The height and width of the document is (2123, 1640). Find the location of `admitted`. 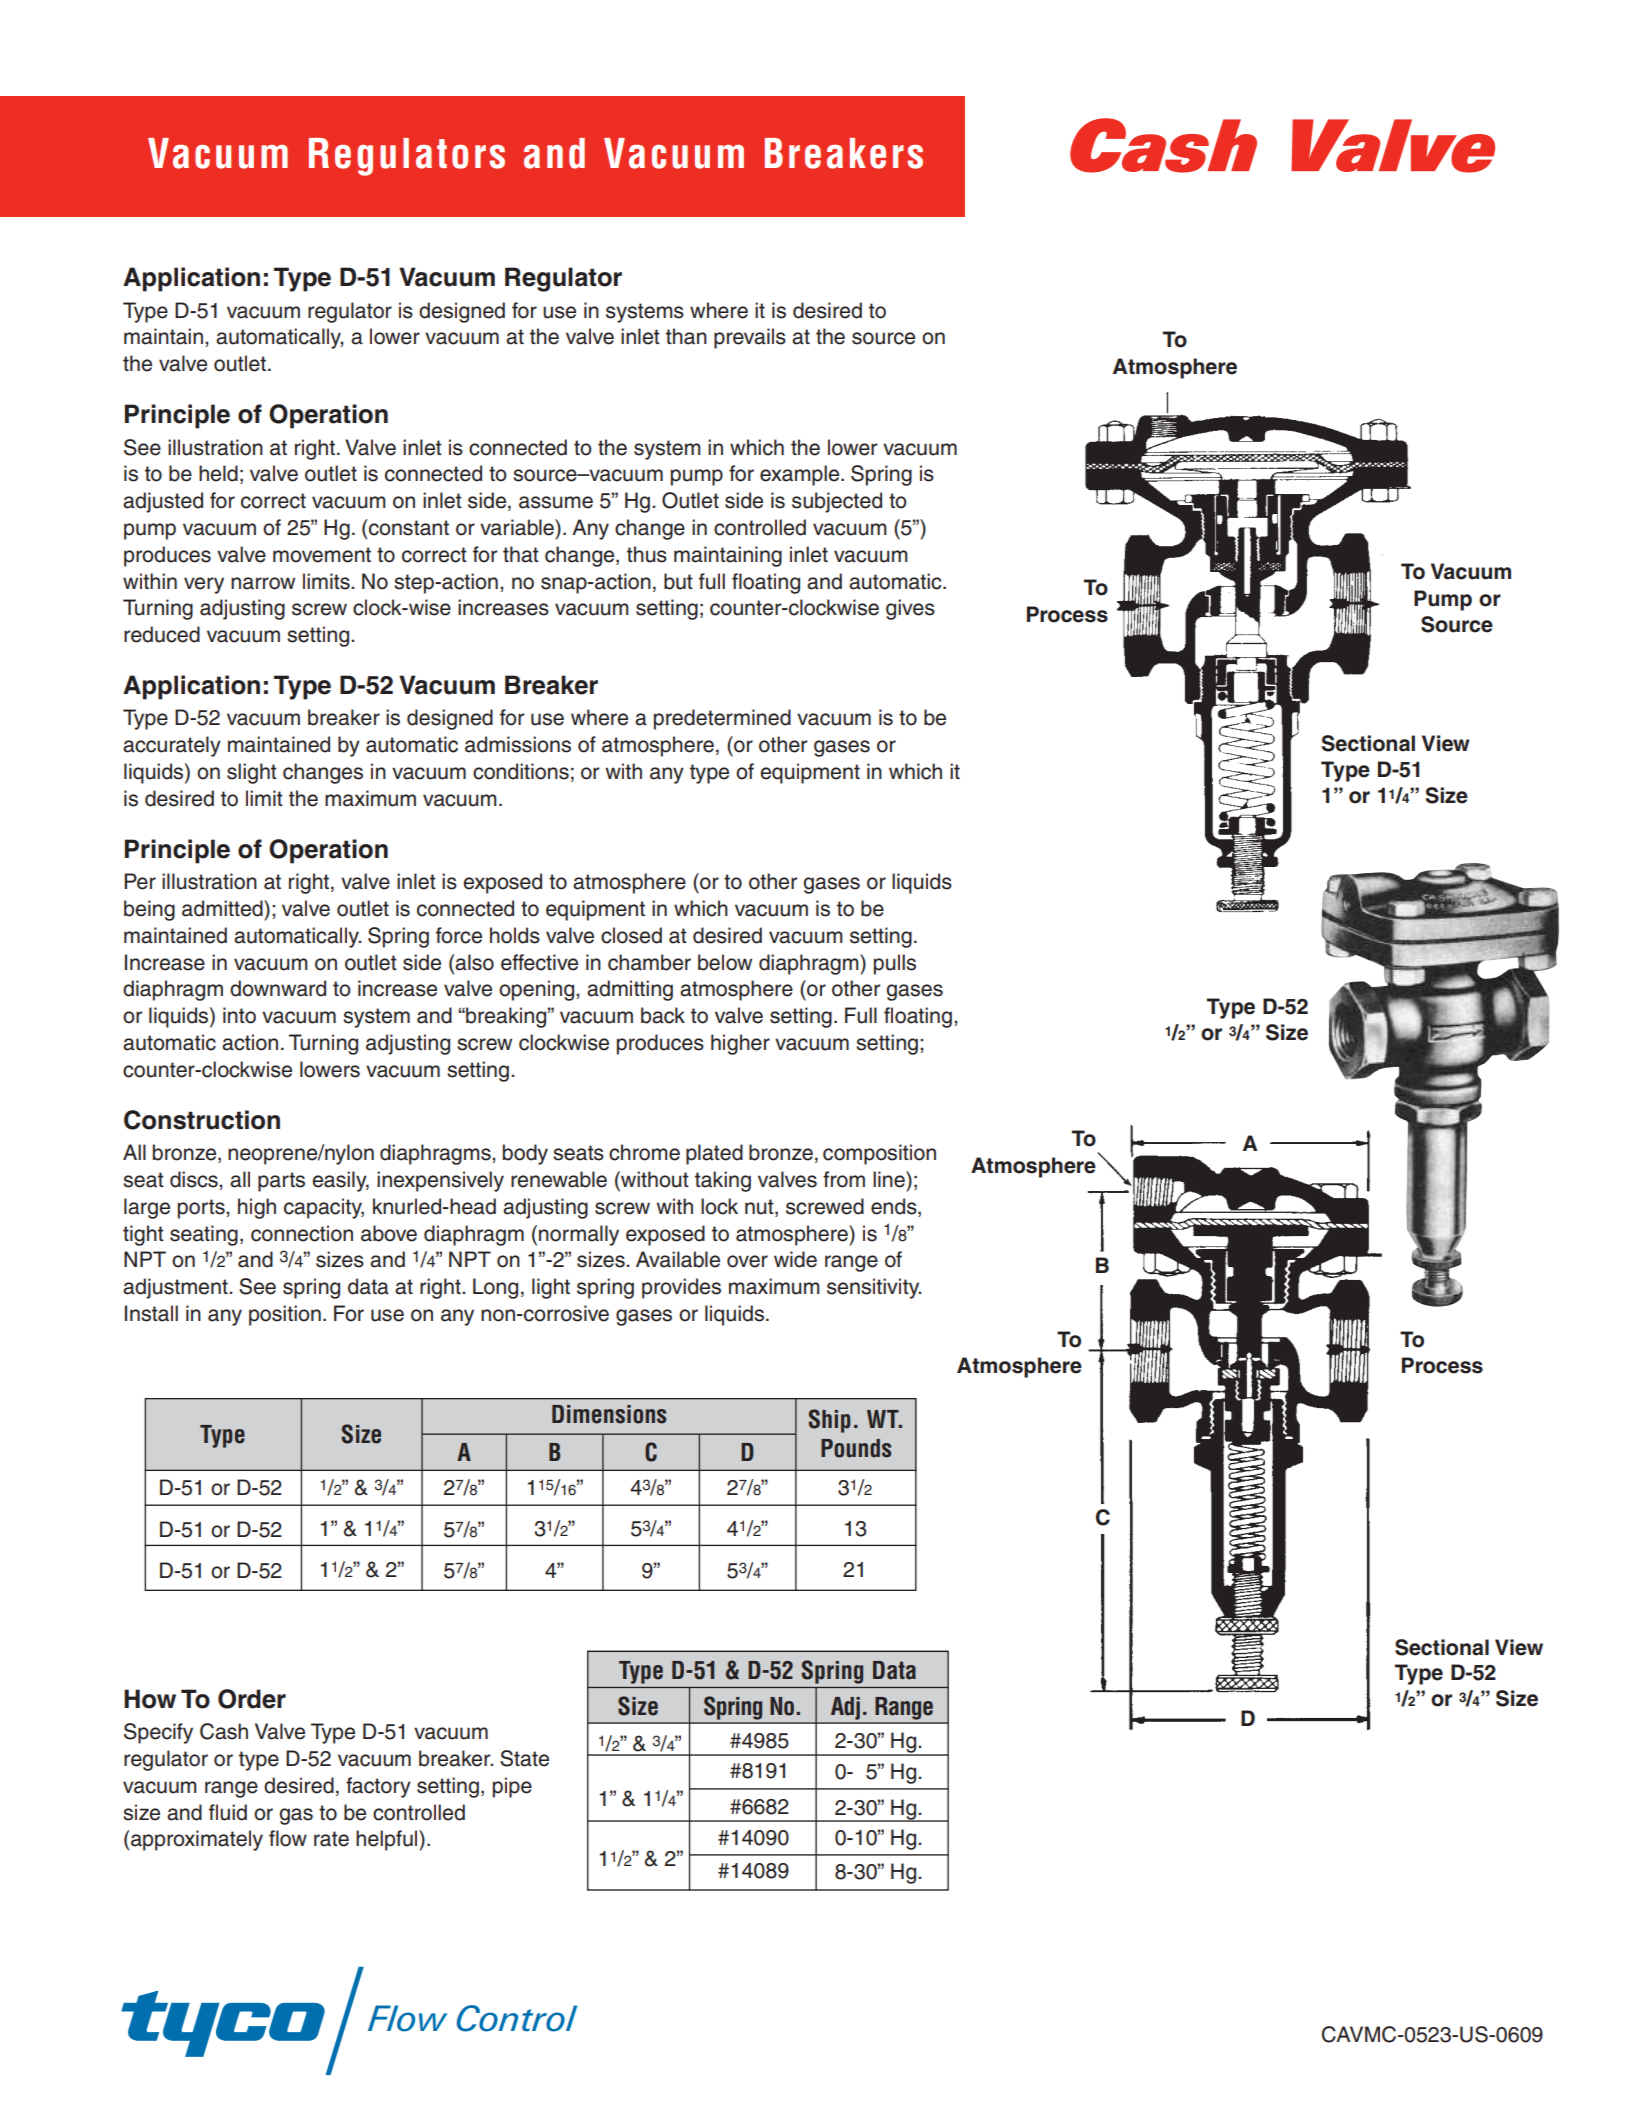

admitted is located at coordinates (223, 908).
